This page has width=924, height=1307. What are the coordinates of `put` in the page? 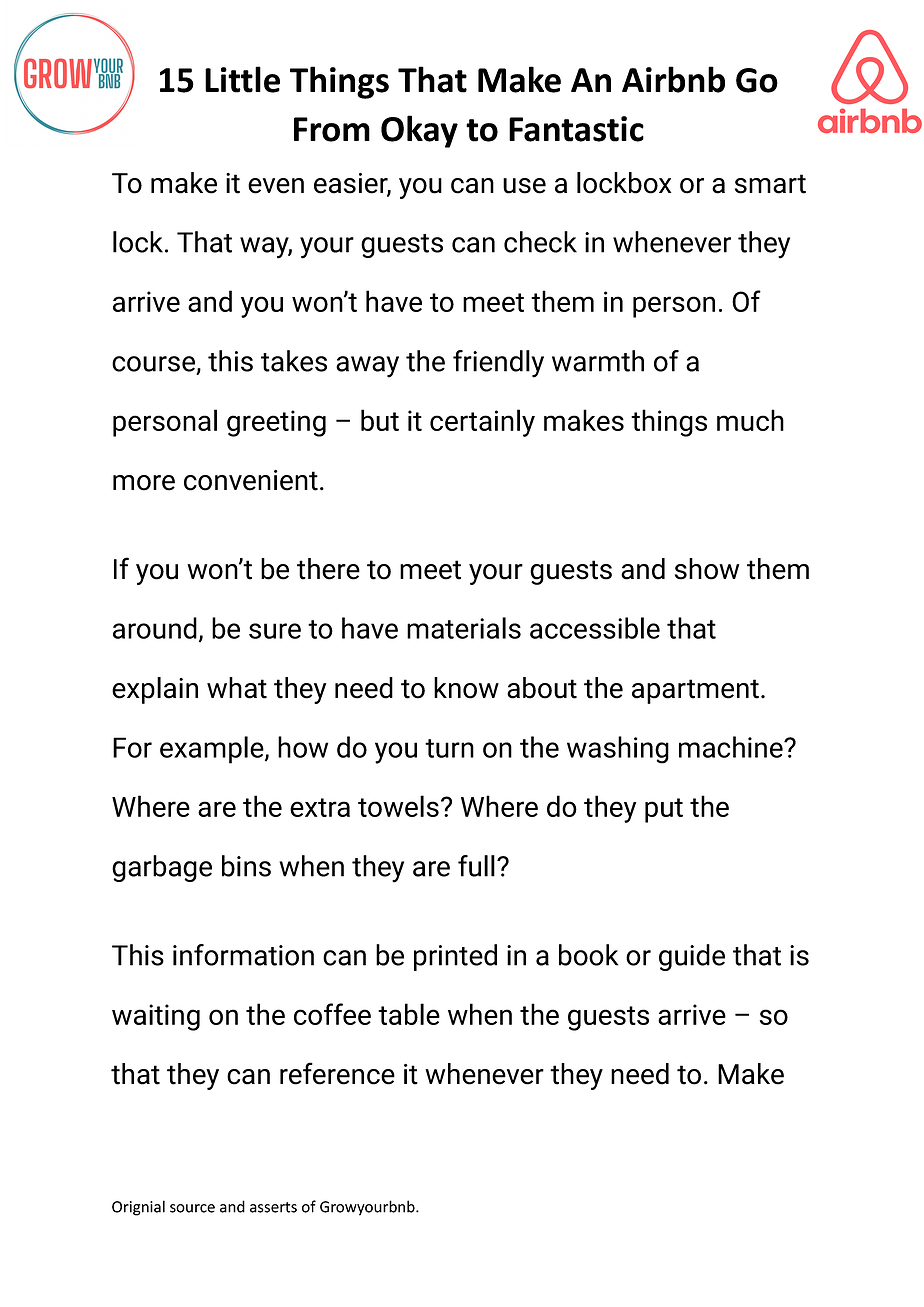 It's located at (664, 810).
